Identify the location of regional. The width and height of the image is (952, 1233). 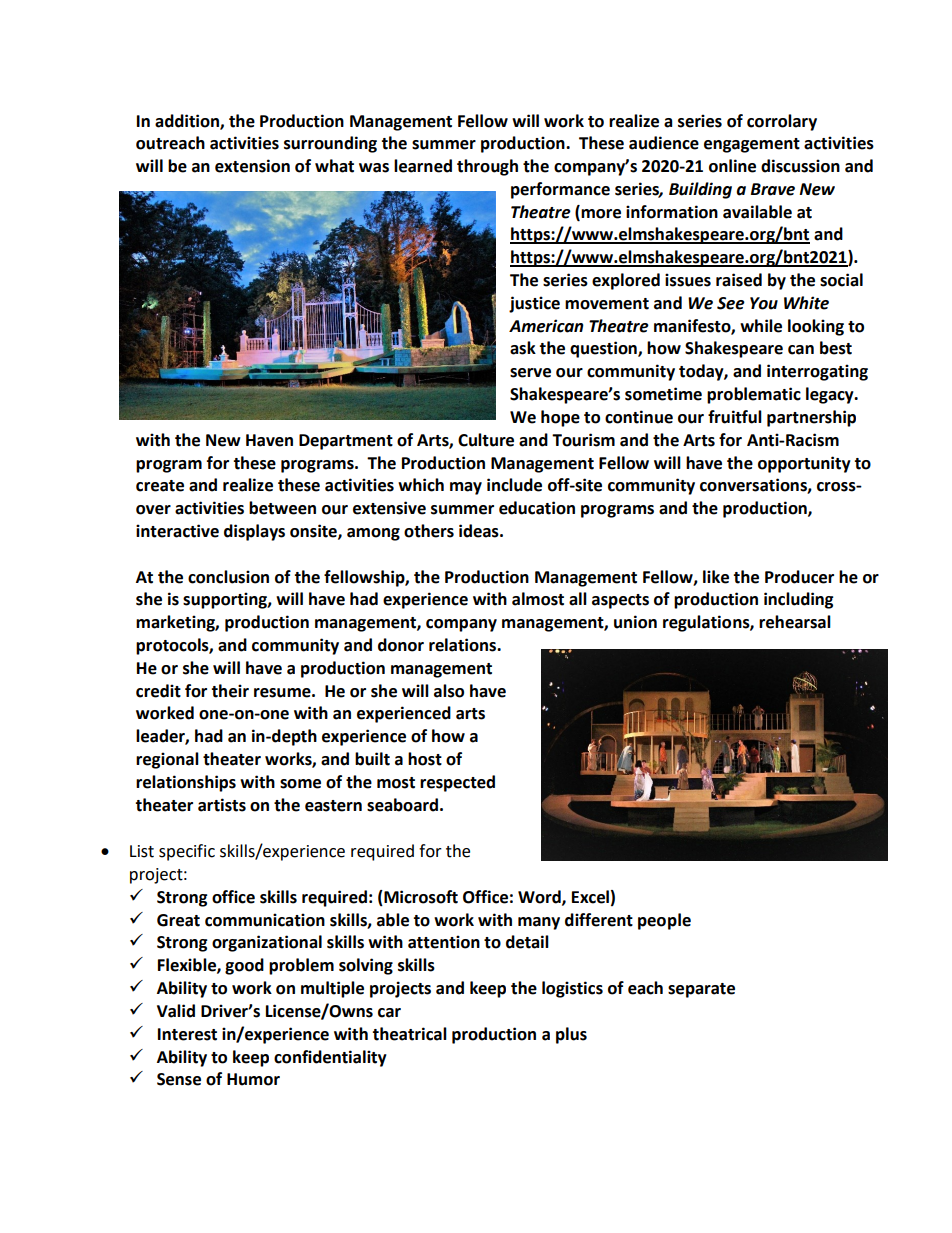
(167, 760).
